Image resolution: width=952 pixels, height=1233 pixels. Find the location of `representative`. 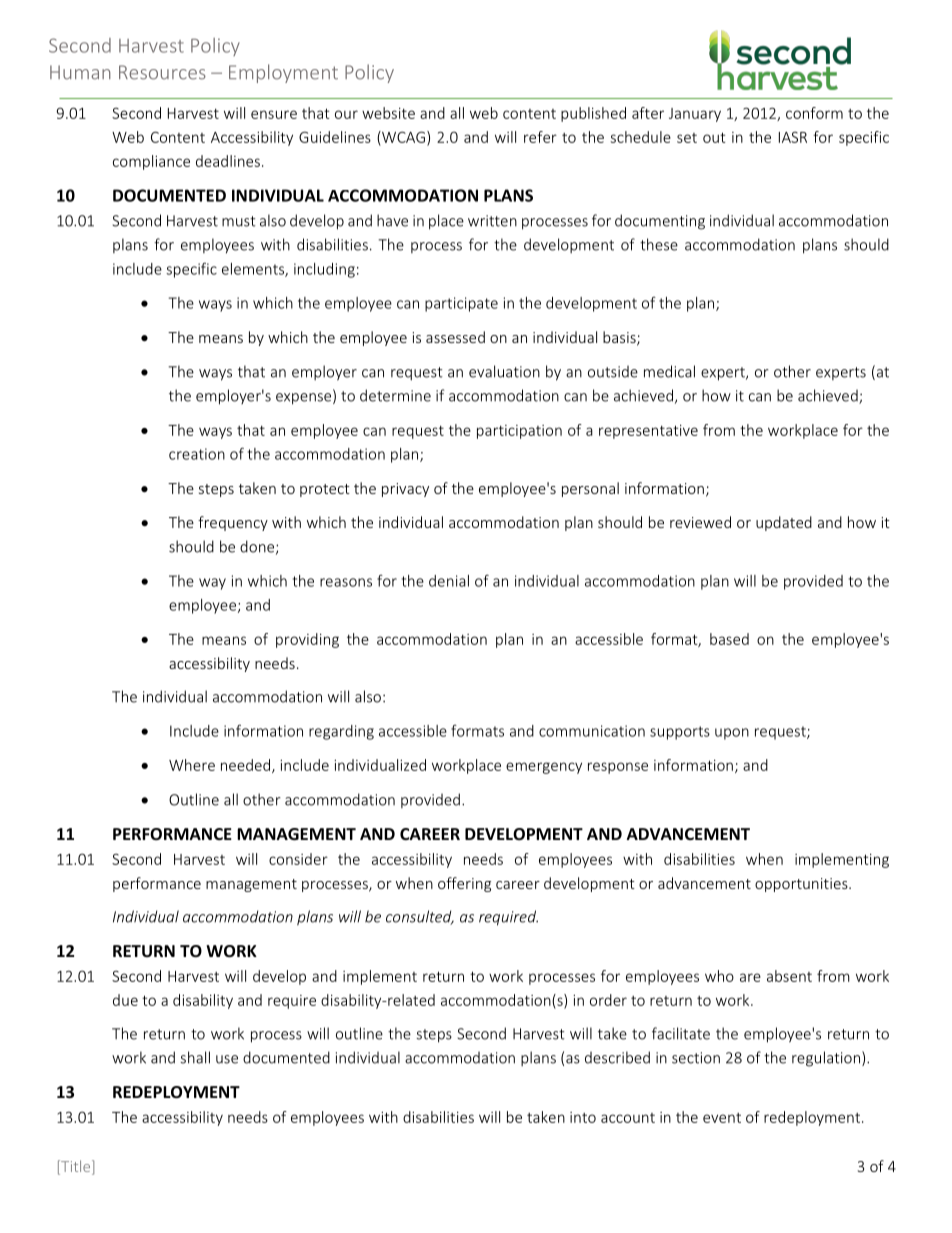

representative is located at coordinates (648, 432).
